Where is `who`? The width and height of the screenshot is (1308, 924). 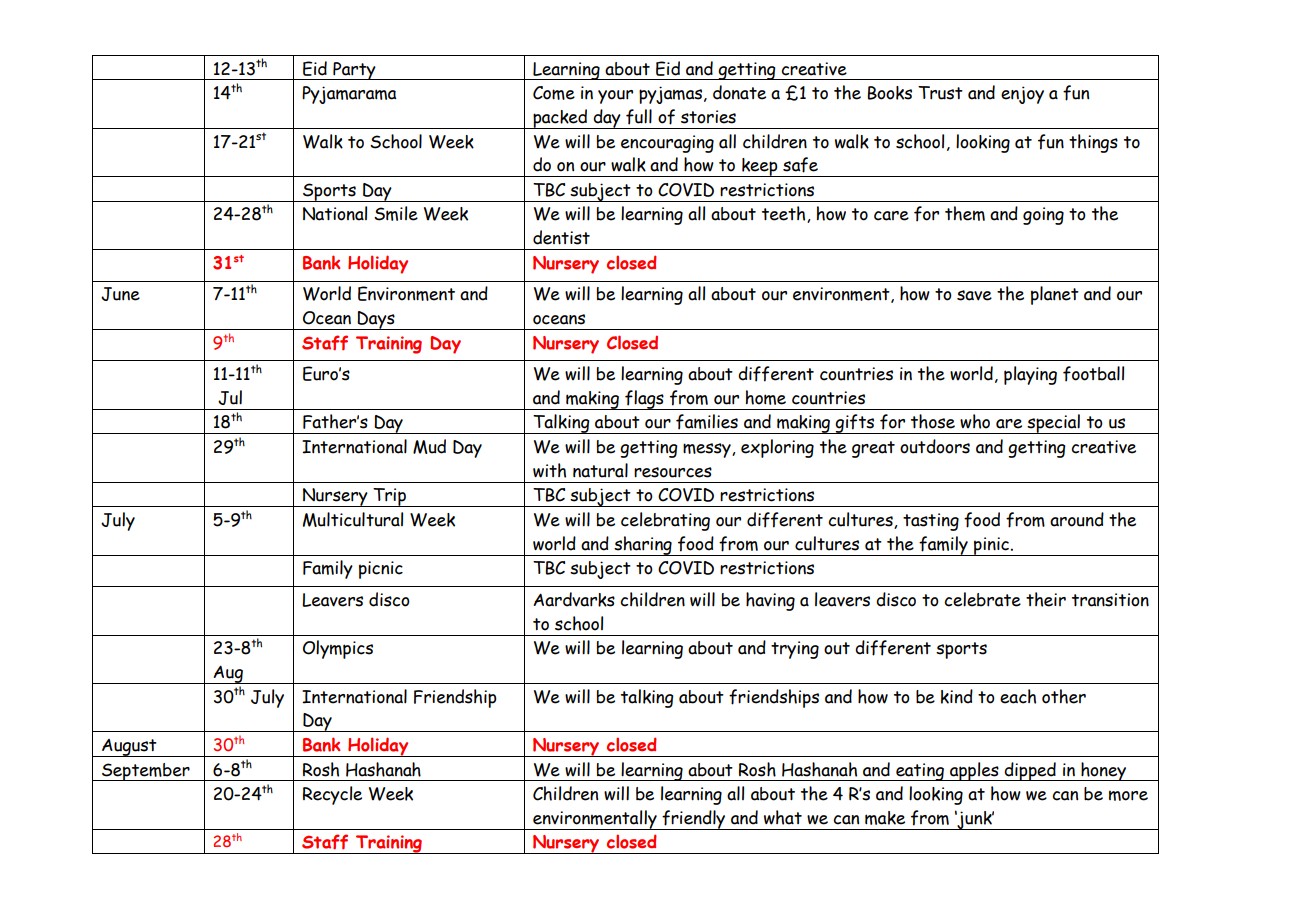
who is located at coordinates (975, 421).
